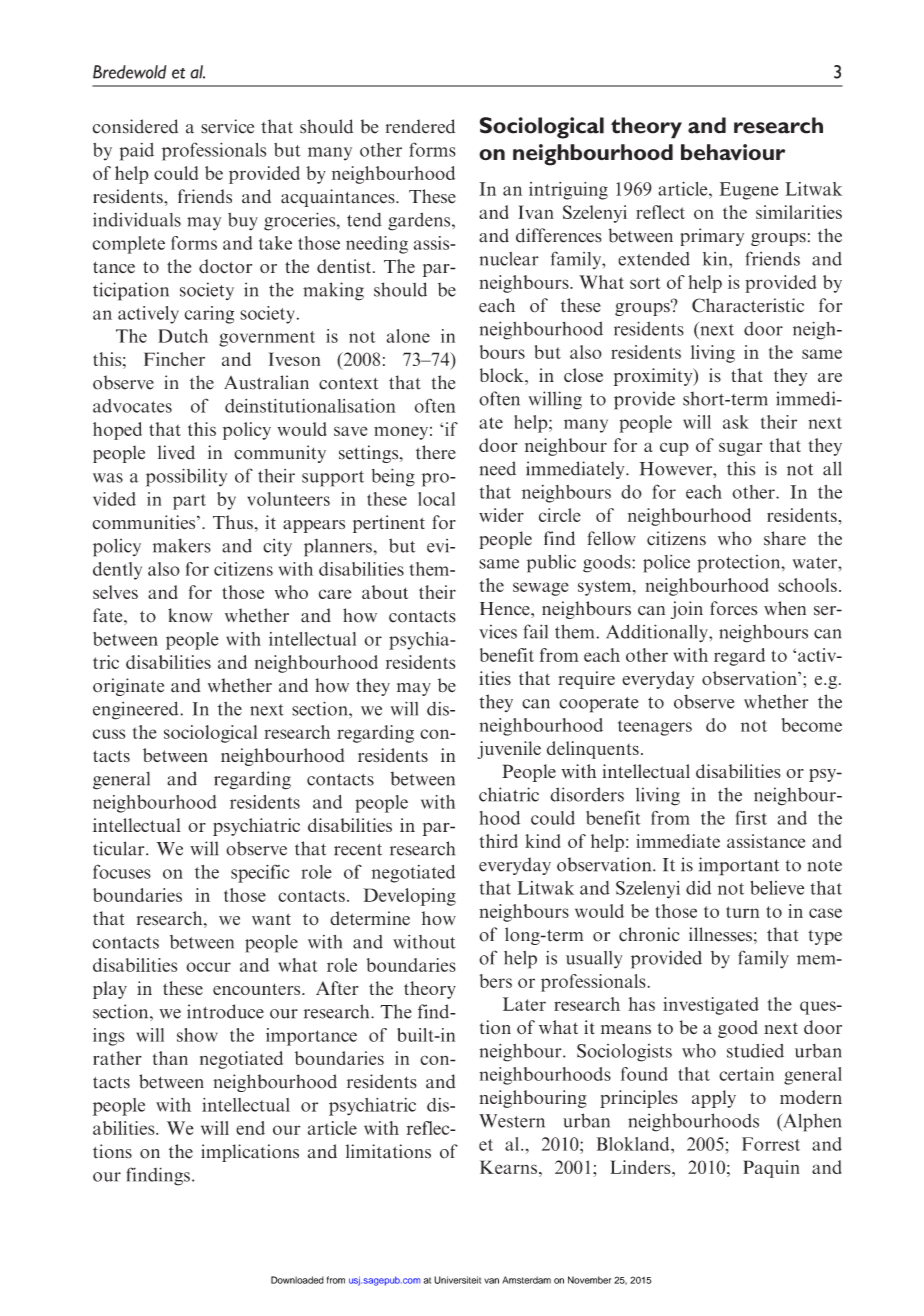 The width and height of the image is (924, 1316). What do you see at coordinates (733, 152) in the image?
I see `behaviour` at bounding box center [733, 152].
